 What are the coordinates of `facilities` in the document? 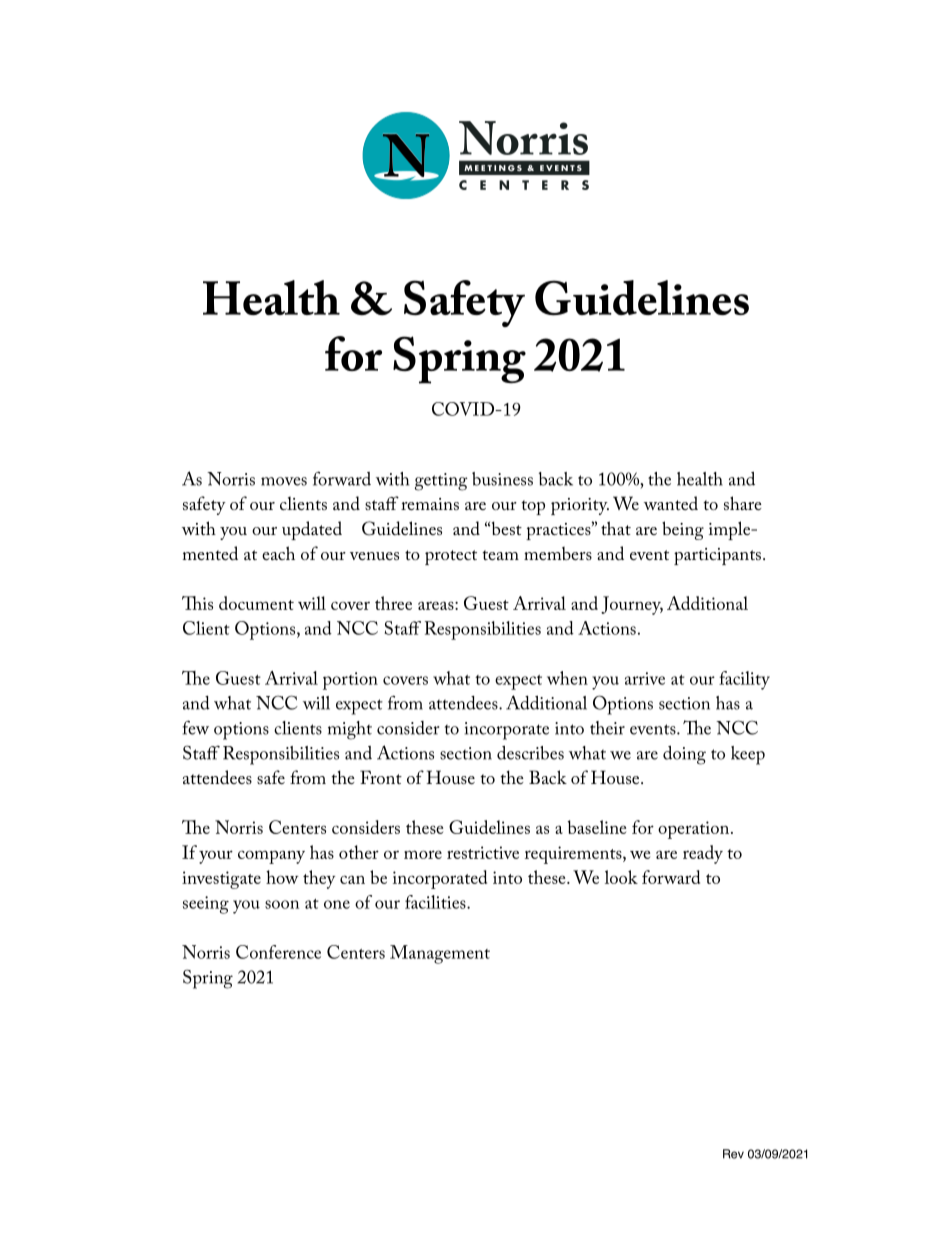 It's located at (436, 902).
